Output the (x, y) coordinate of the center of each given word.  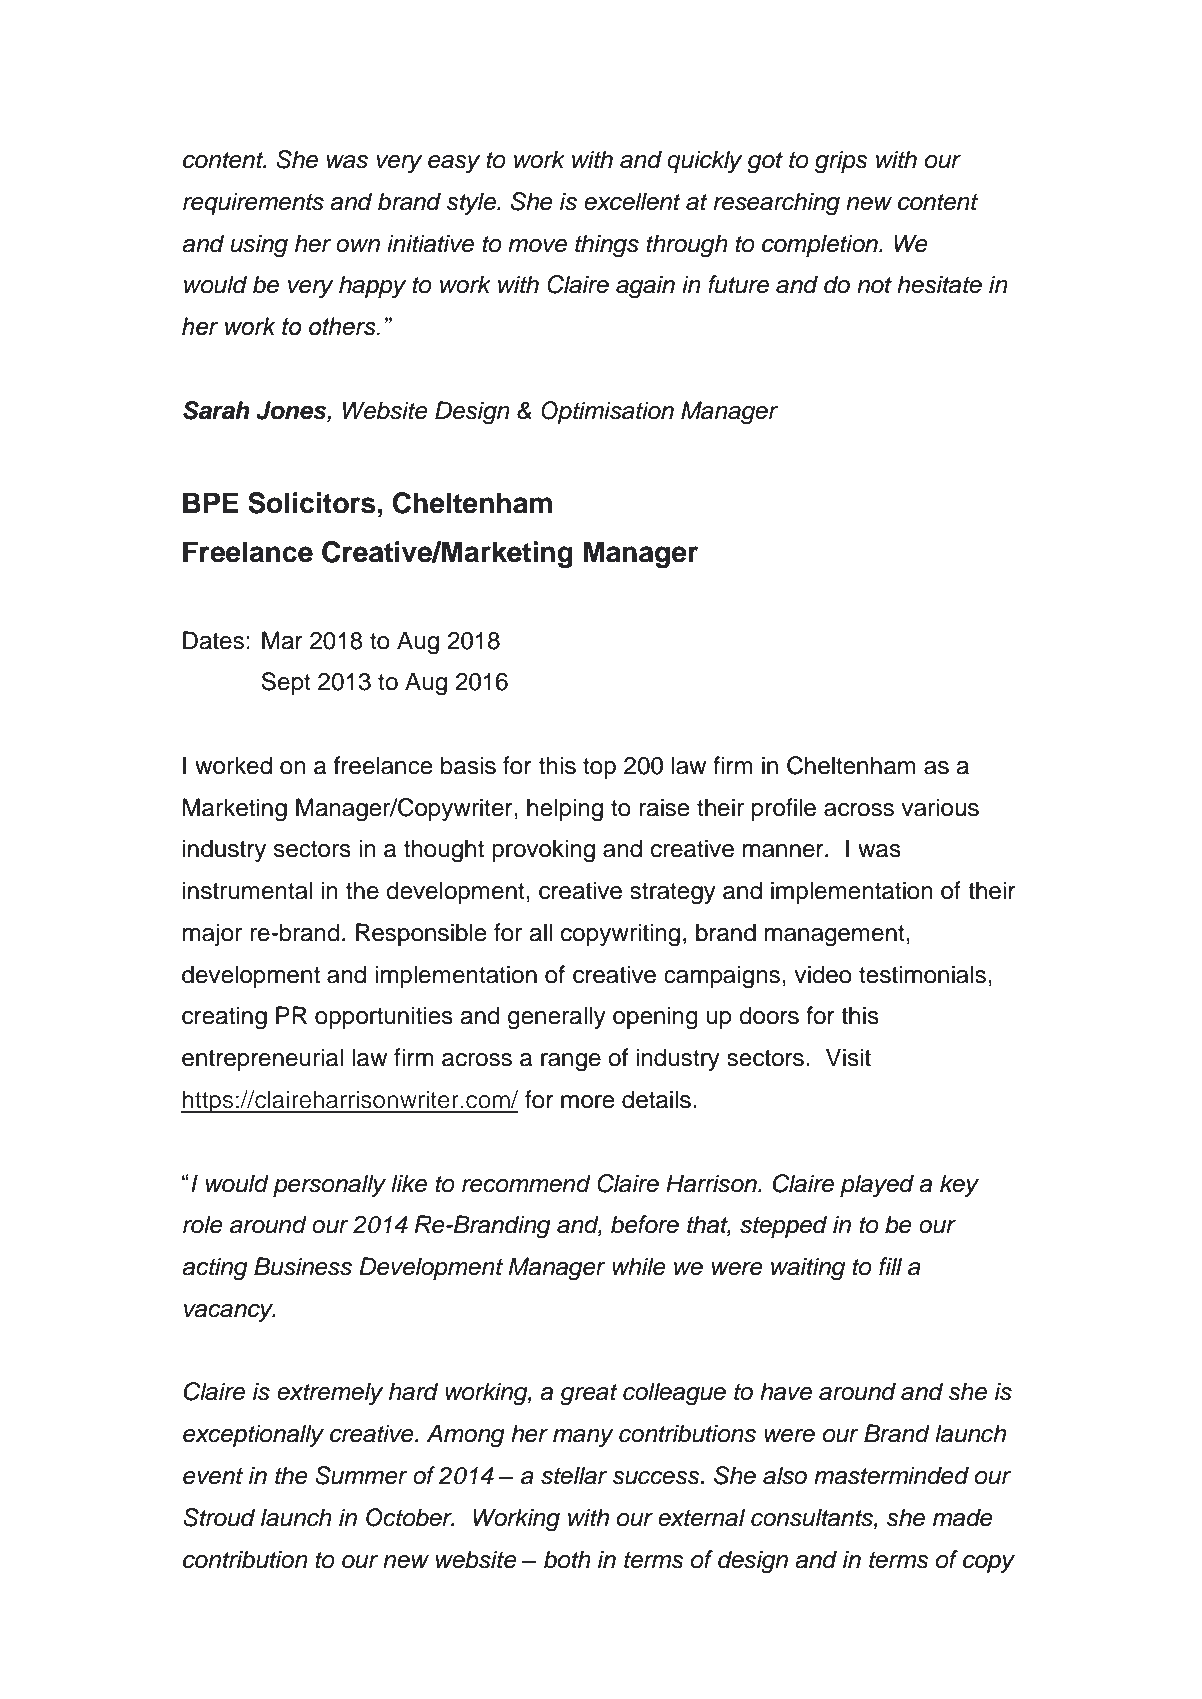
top (599, 768)
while (639, 1266)
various (940, 807)
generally (557, 1018)
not (874, 285)
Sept (286, 683)
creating (224, 1018)
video (823, 974)
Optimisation (607, 412)
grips (841, 162)
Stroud (219, 1517)
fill (890, 1266)
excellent (632, 201)
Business (303, 1266)
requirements (253, 203)
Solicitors (311, 503)
